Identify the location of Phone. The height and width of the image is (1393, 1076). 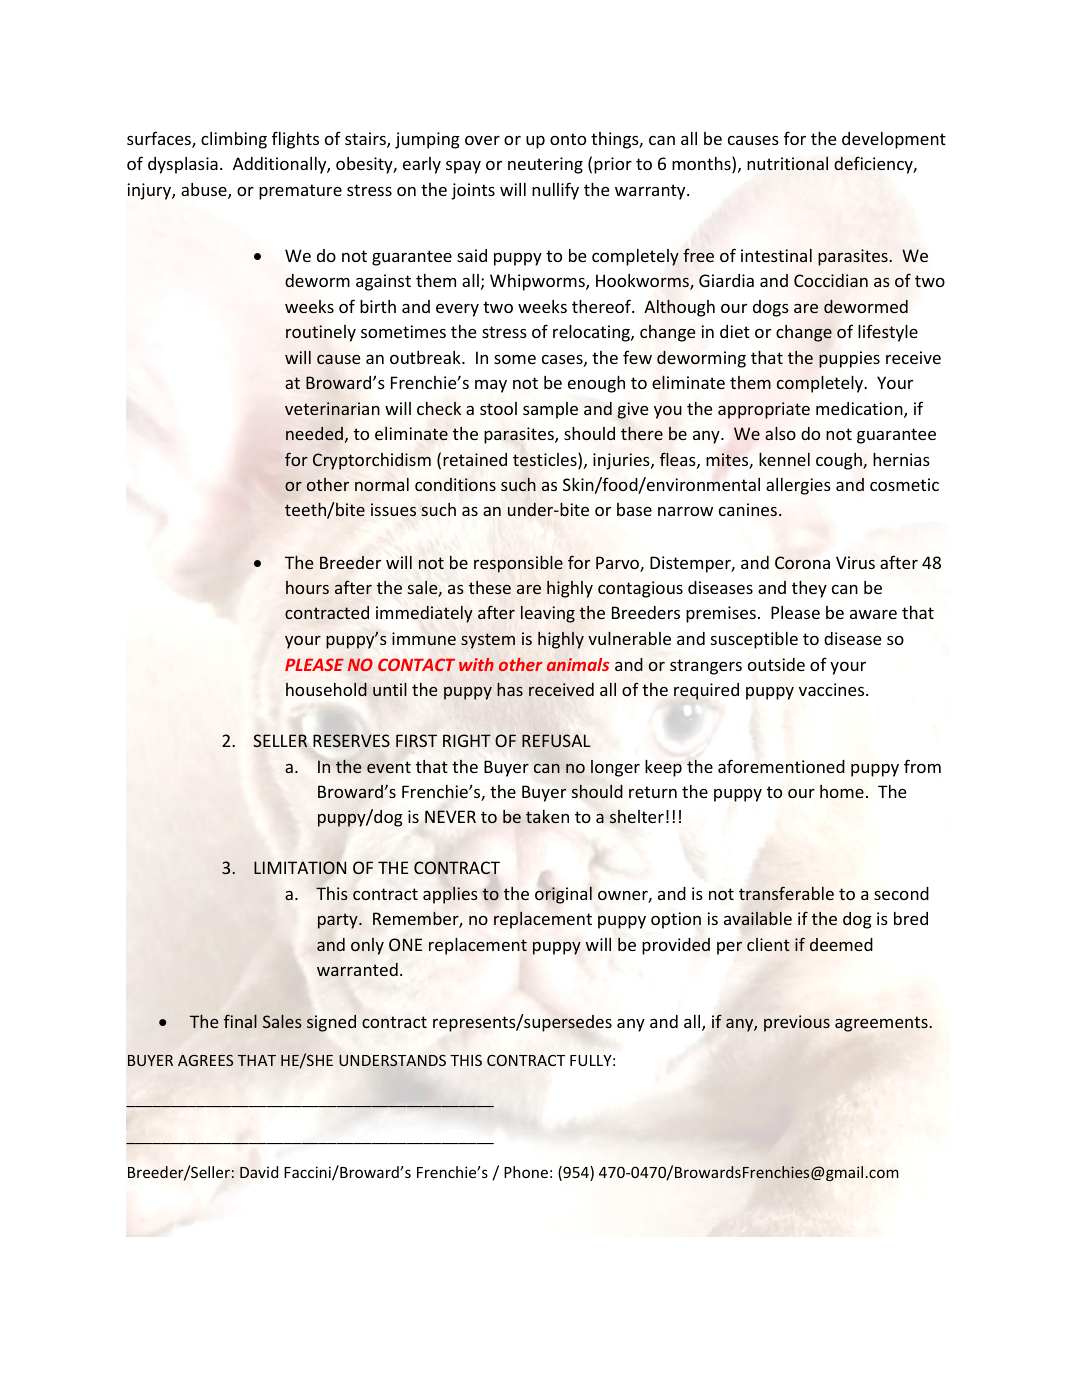
(526, 1172).
